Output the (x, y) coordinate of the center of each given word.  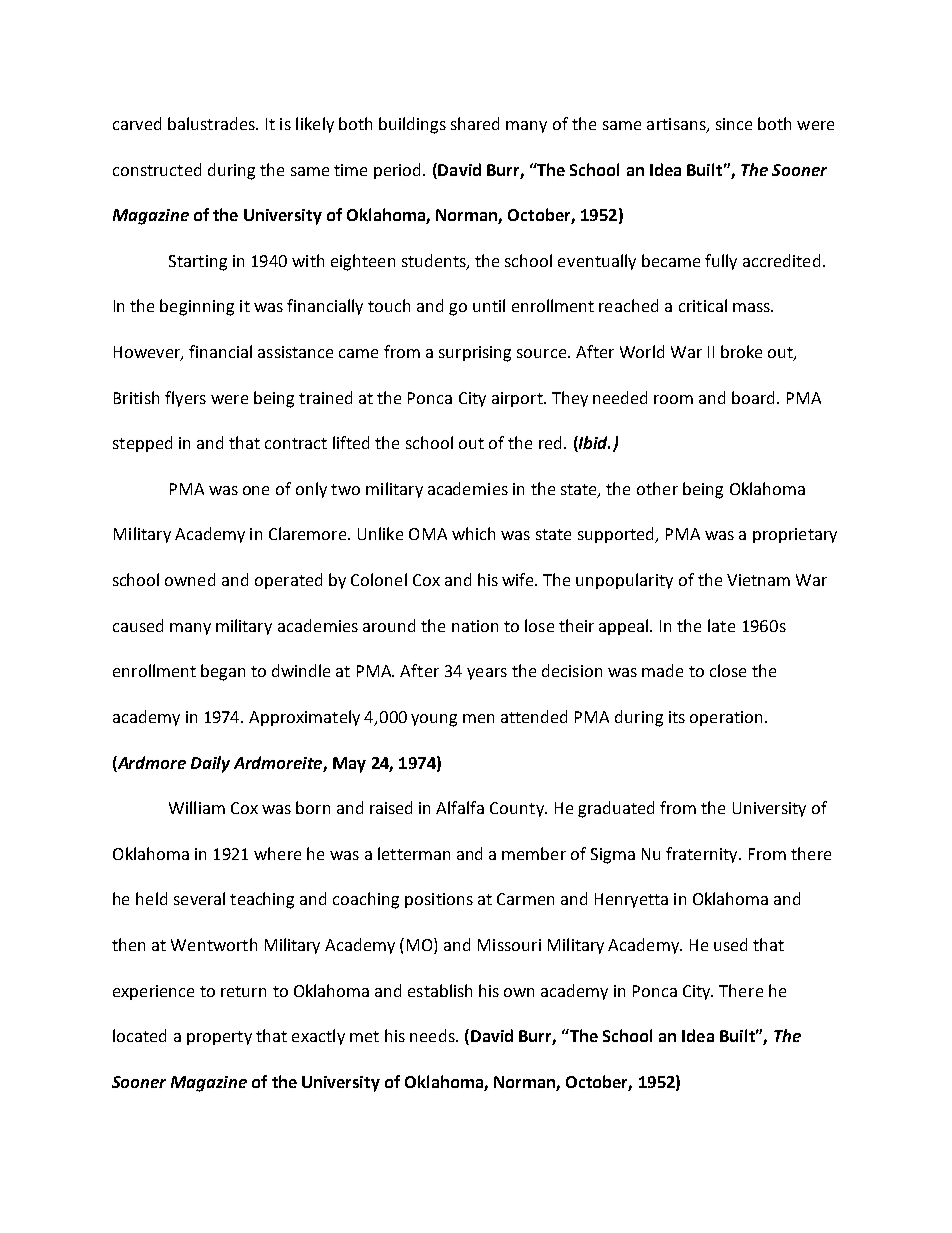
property (219, 1038)
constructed (157, 169)
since (734, 124)
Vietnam (758, 580)
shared (475, 123)
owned (190, 579)
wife (519, 579)
